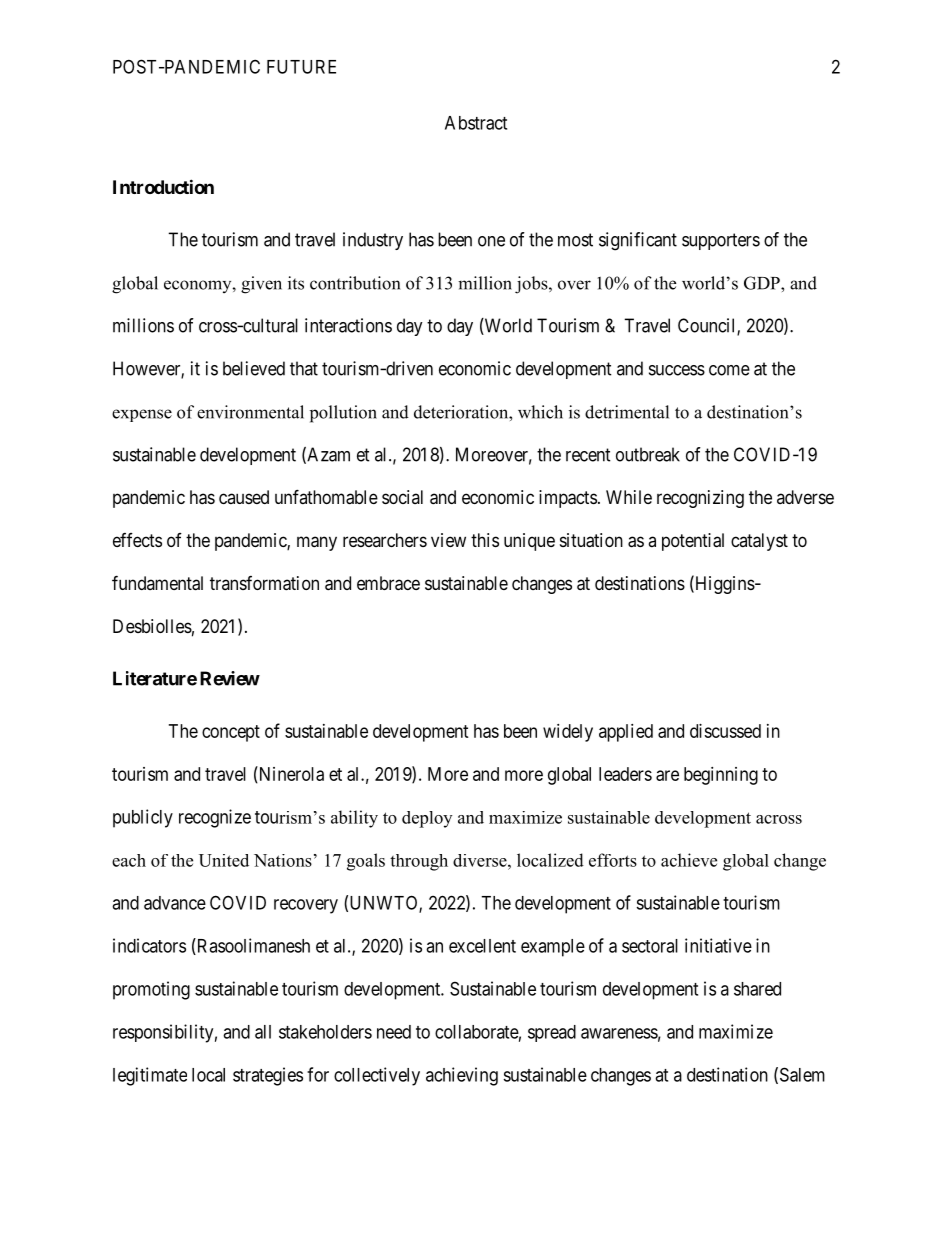 The image size is (952, 1233). I want to click on concept, so click(231, 733).
